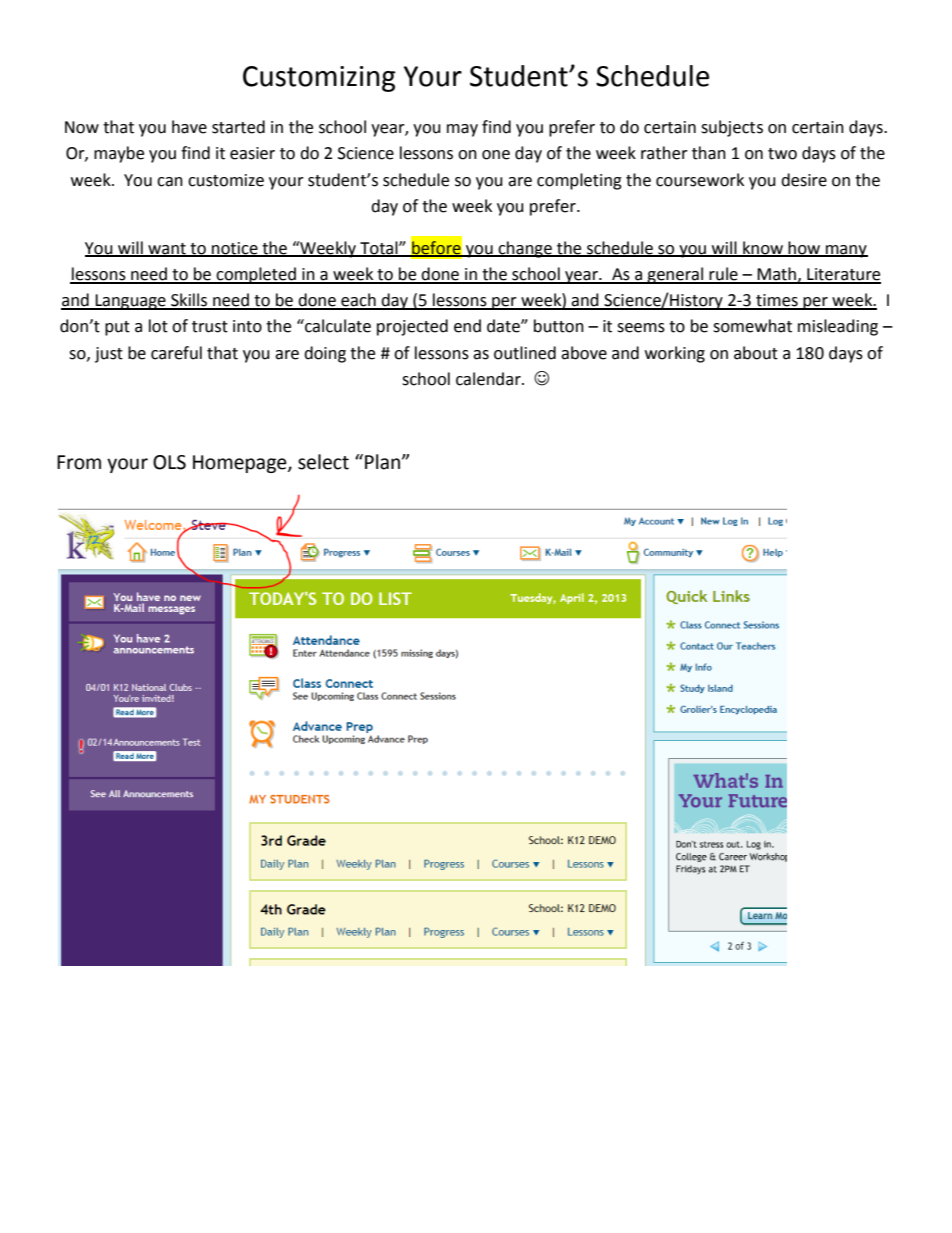 The height and width of the image is (1233, 952). What do you see at coordinates (170, 182) in the image?
I see `can` at bounding box center [170, 182].
